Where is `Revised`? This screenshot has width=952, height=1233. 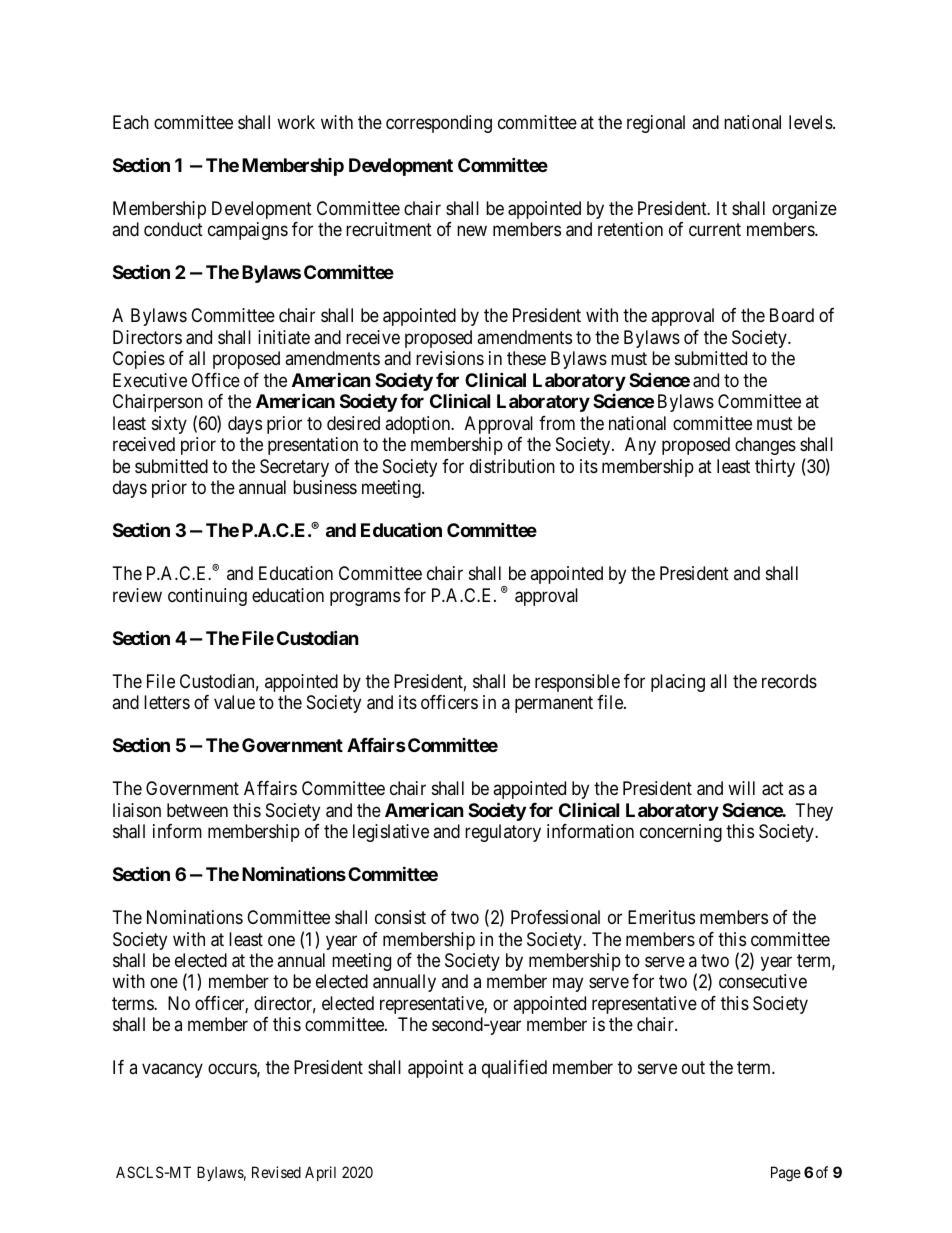
Revised is located at coordinates (276, 1172).
